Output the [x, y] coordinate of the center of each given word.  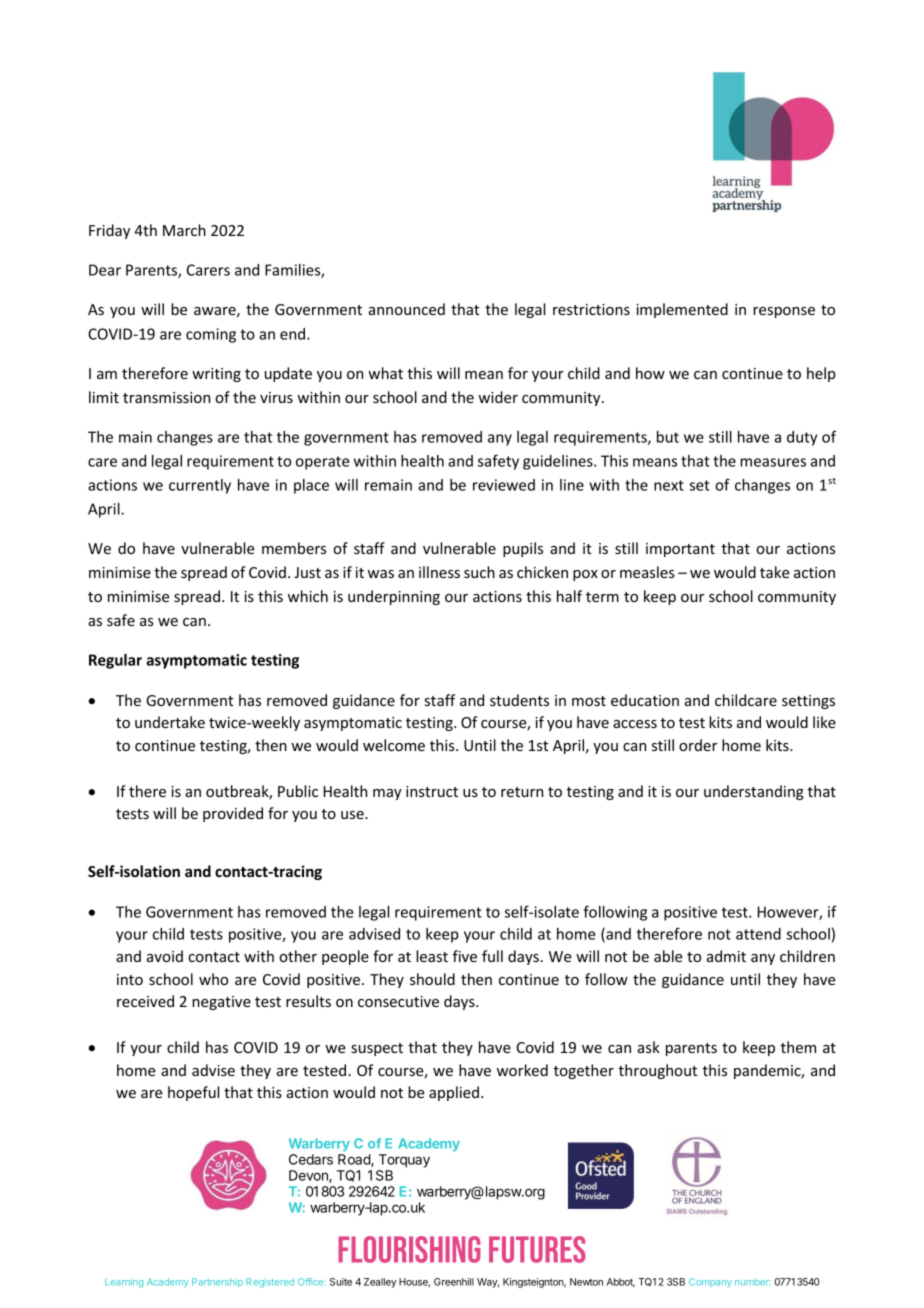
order [698, 745]
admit [726, 956]
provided [233, 814]
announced [407, 309]
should [432, 979]
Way [488, 1283]
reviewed [504, 485]
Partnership [217, 1283]
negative [221, 1003]
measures [773, 462]
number [752, 1282]
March [184, 230]
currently [200, 486]
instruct [432, 791]
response [784, 312]
